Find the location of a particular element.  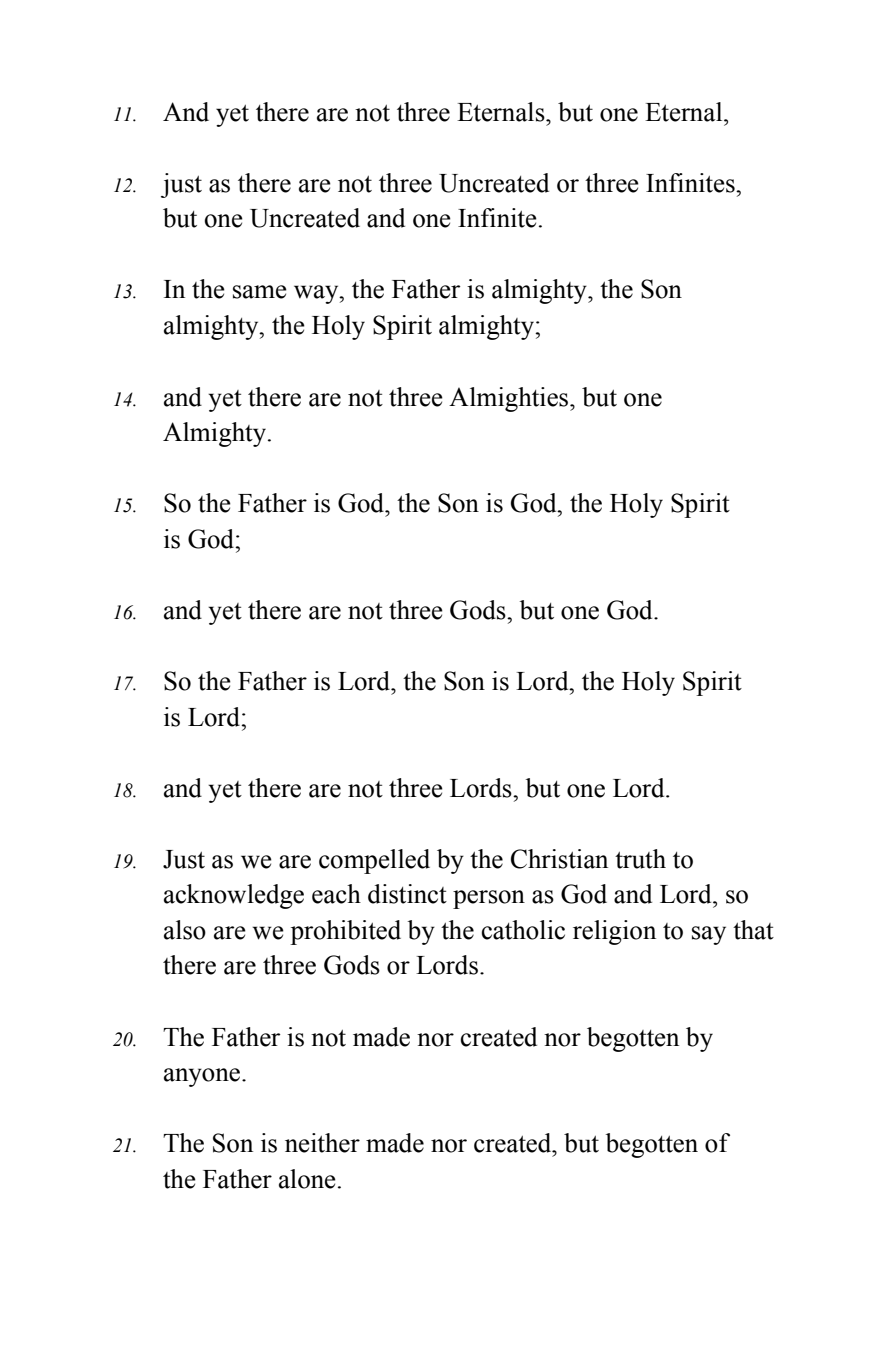

alone is located at coordinates (307, 1179).
